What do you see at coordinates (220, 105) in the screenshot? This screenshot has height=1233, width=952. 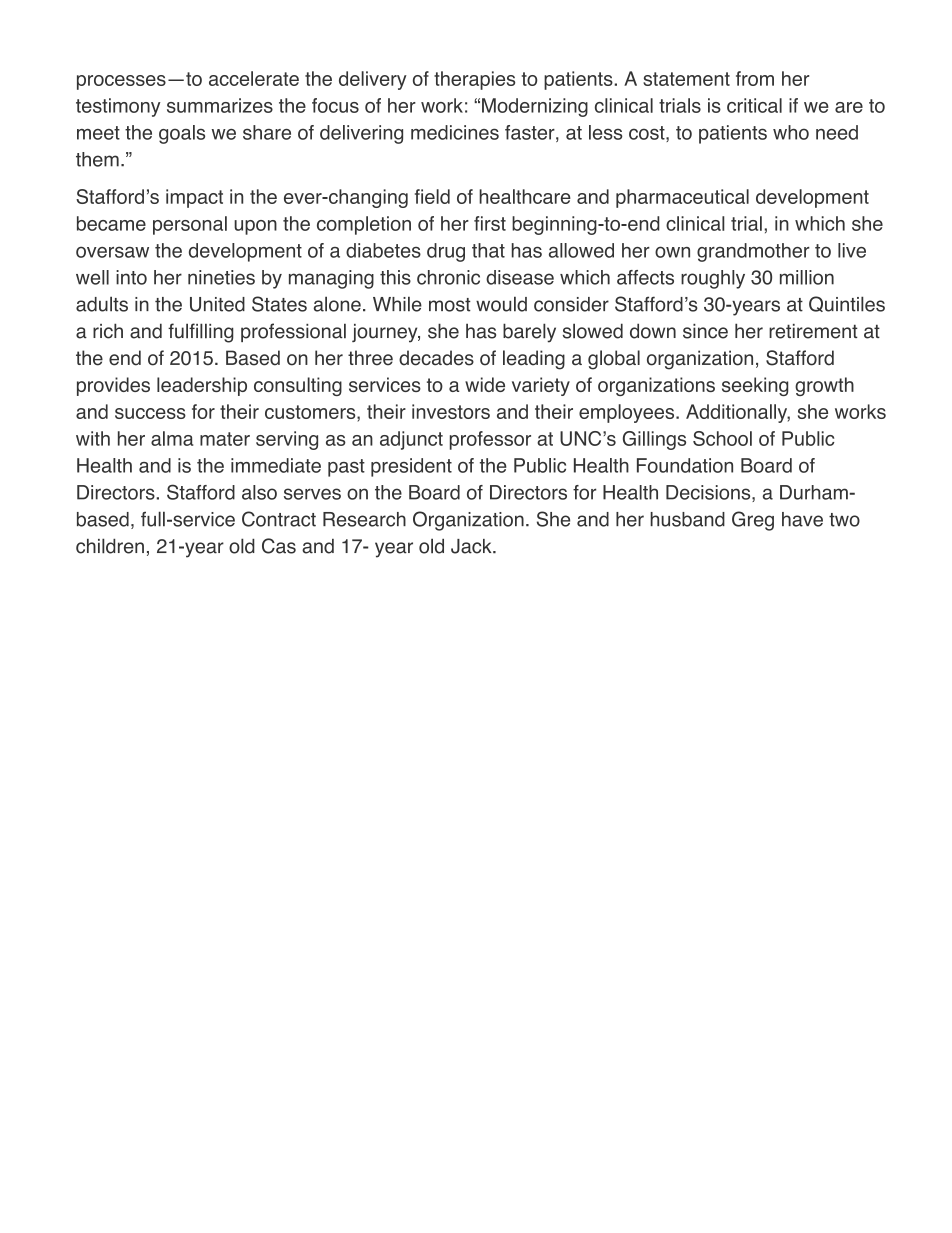 I see `summarizes` at bounding box center [220, 105].
